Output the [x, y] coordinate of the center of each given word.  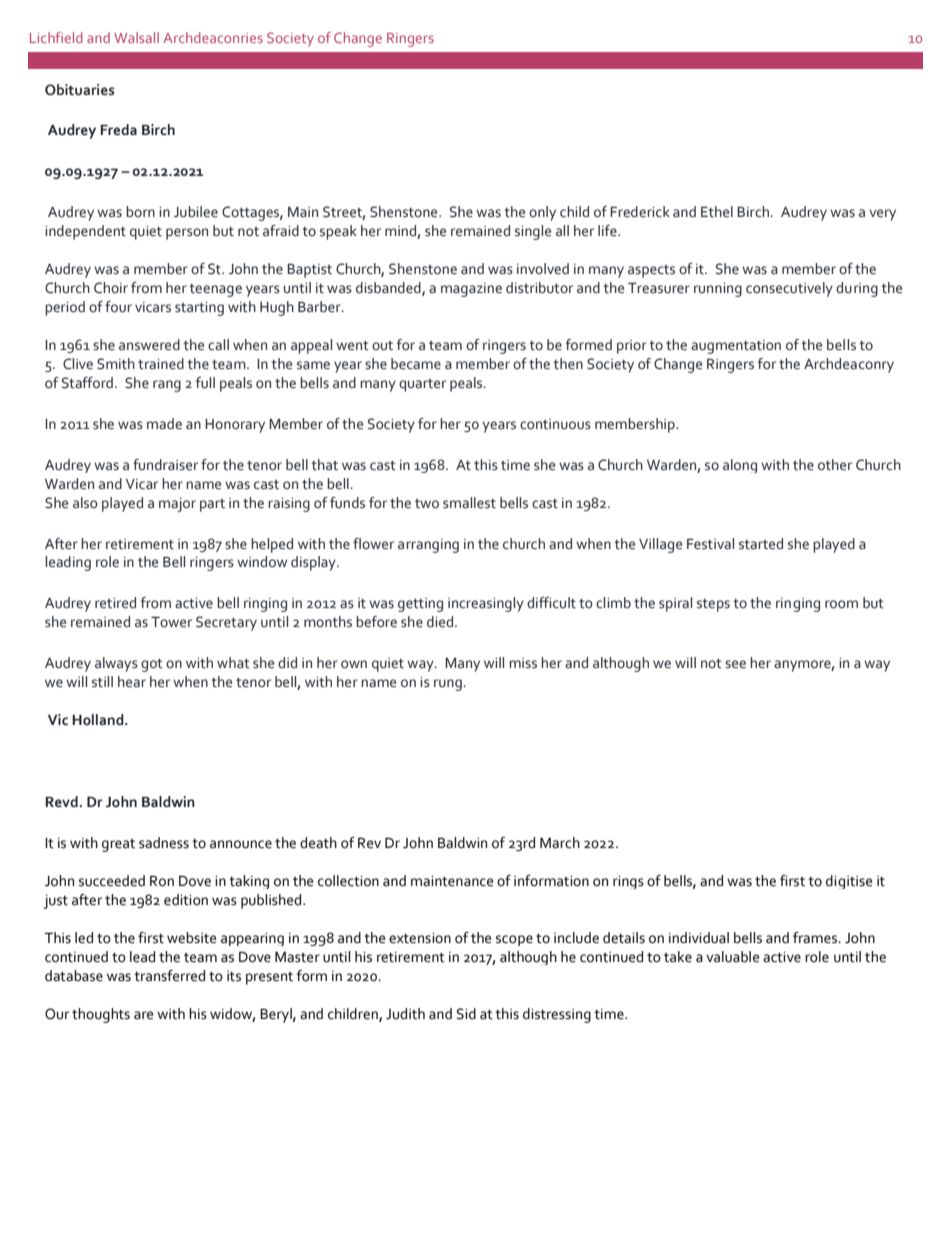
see [735, 664]
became [416, 364]
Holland [99, 720]
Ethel [717, 212]
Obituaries [79, 90]
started [761, 544]
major [177, 505]
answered [149, 345]
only [542, 213]
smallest [469, 503]
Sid [466, 1014]
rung [449, 685]
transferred [169, 976]
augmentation [736, 347]
